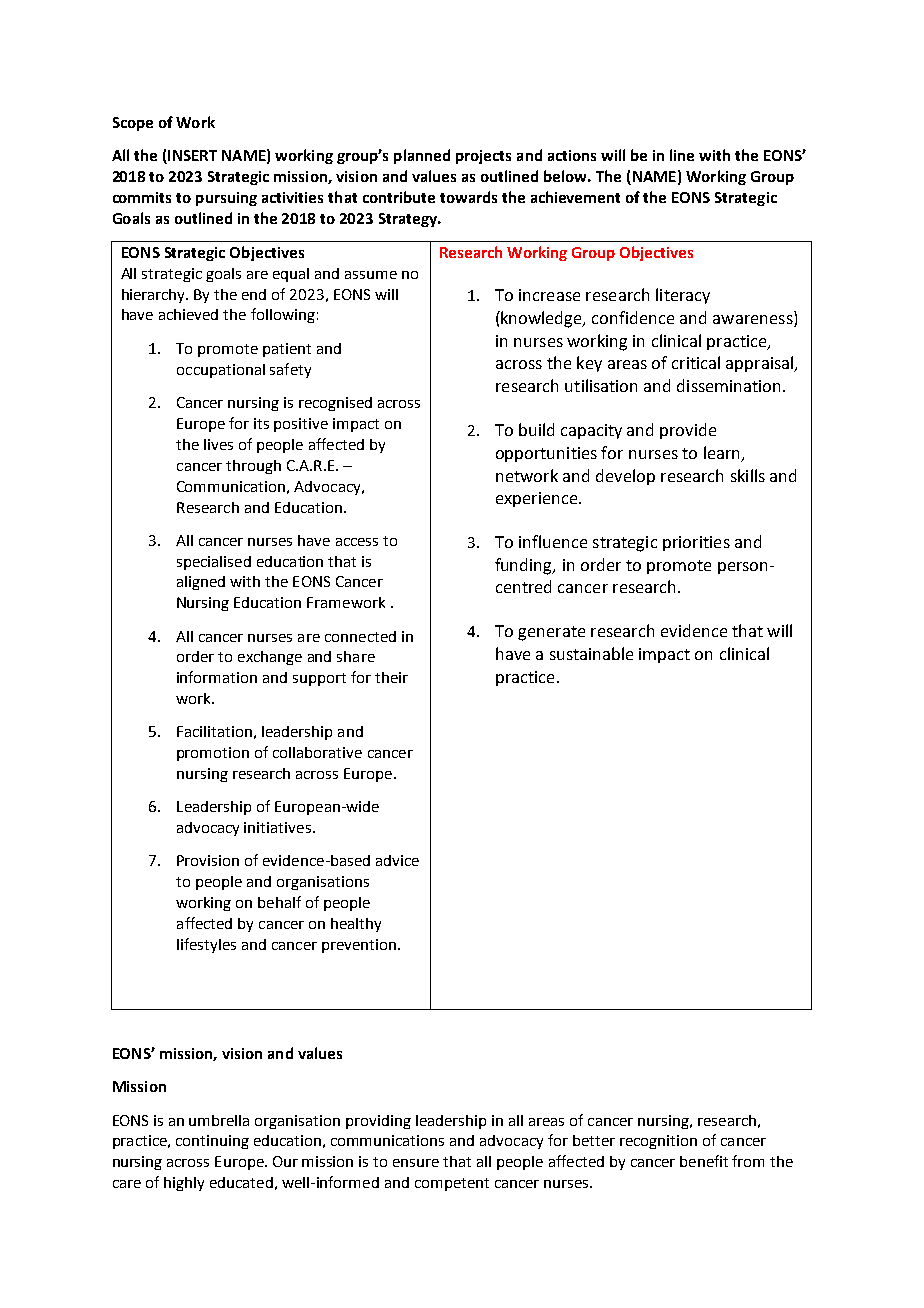 This page has height=1308, width=924. I want to click on their, so click(391, 677).
